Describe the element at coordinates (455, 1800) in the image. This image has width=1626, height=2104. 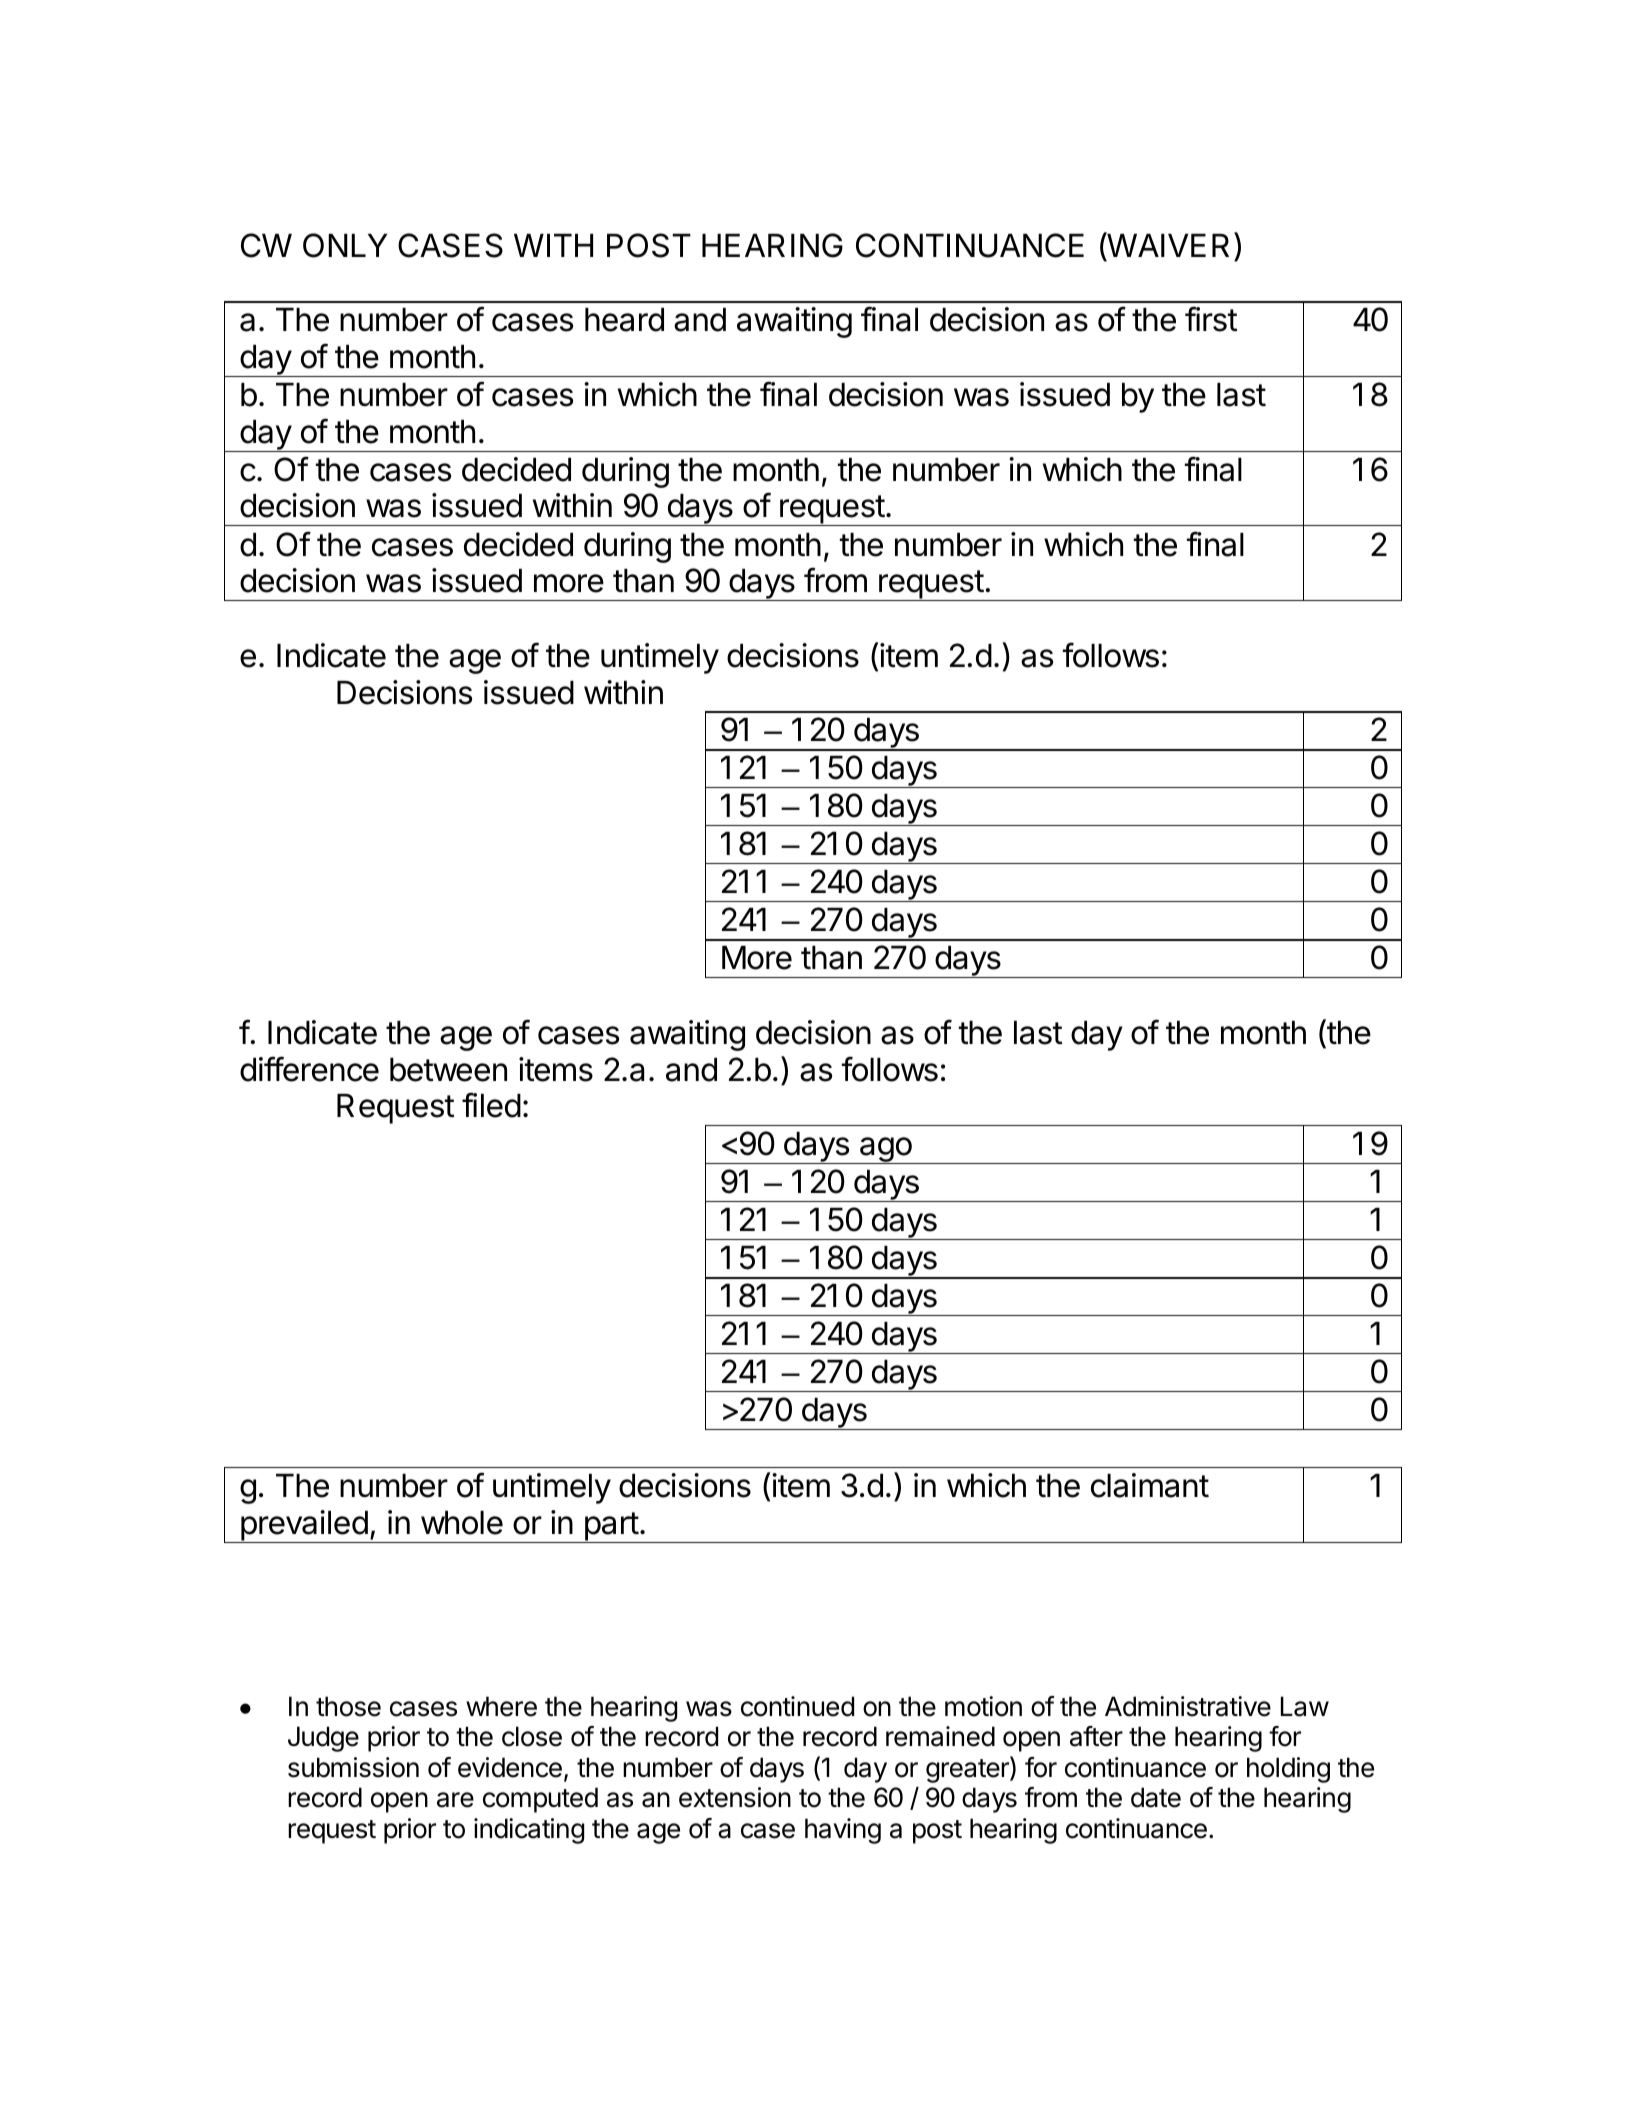
I see `are` at that location.
